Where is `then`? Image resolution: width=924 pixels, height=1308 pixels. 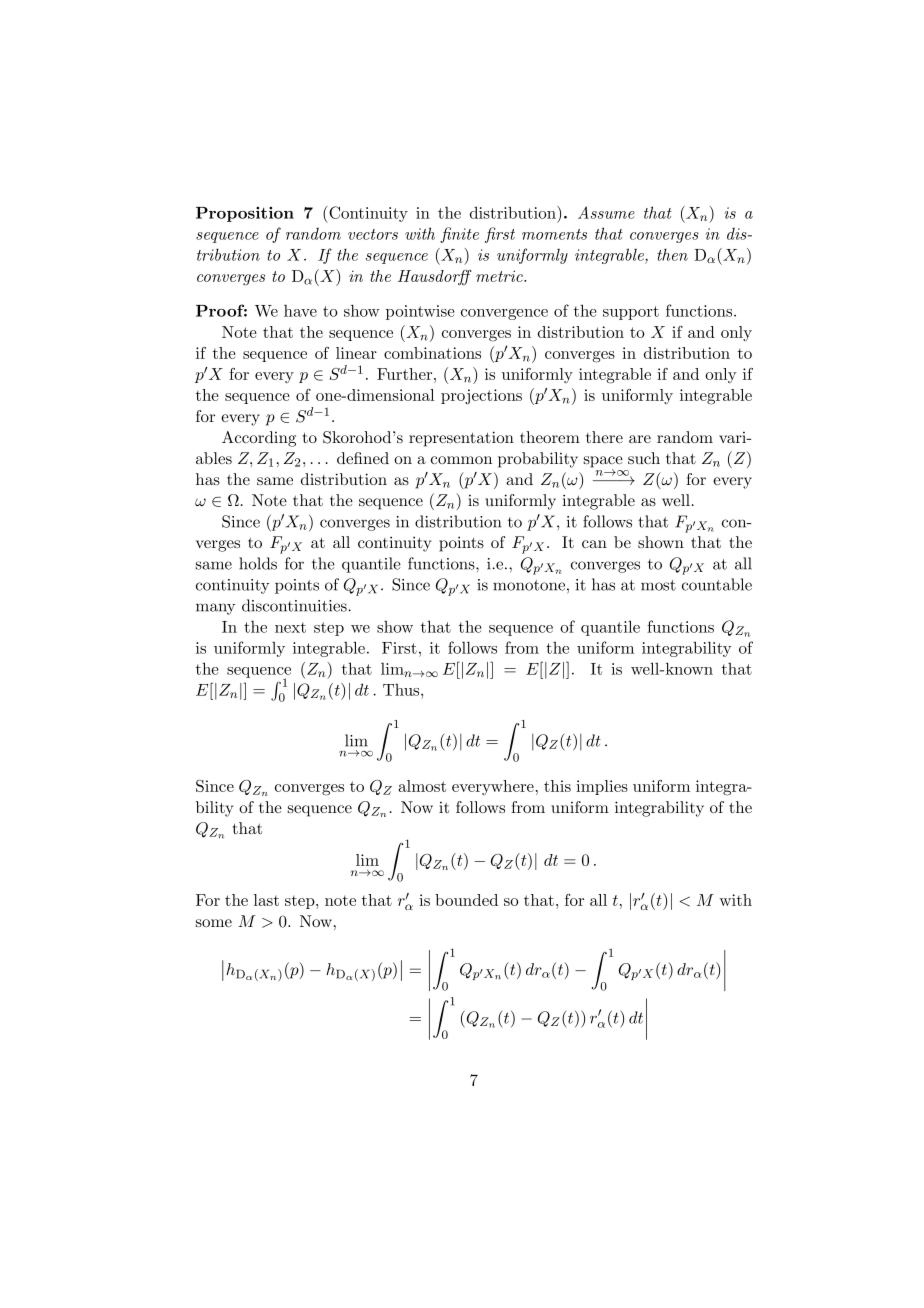 then is located at coordinates (672, 254).
